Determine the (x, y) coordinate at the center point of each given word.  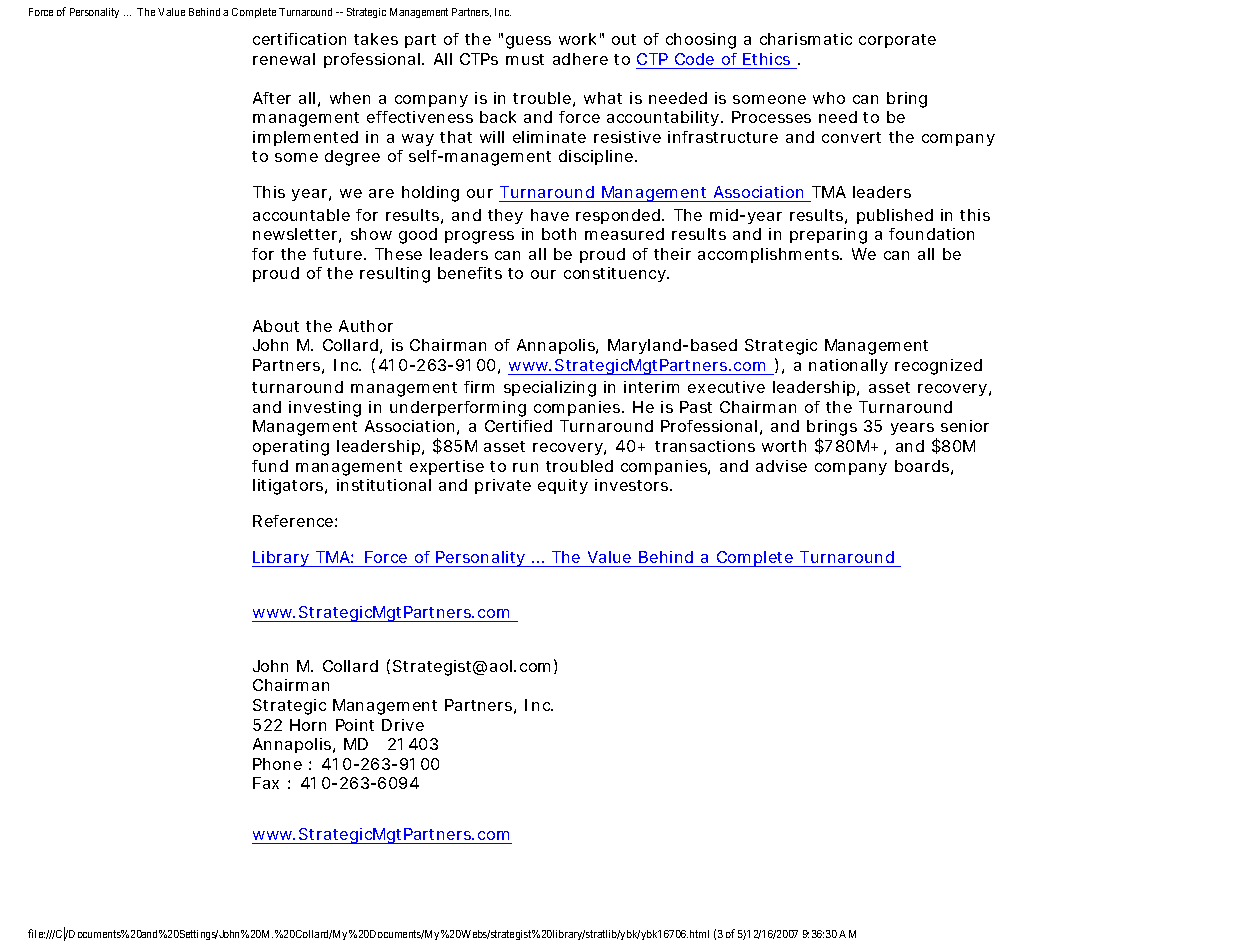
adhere (580, 59)
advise (781, 466)
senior (965, 426)
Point (355, 725)
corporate (897, 41)
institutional (384, 485)
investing (325, 409)
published (895, 216)
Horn (308, 725)
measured (624, 234)
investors (633, 485)
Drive (403, 725)
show (371, 234)
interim (651, 387)
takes (376, 39)
